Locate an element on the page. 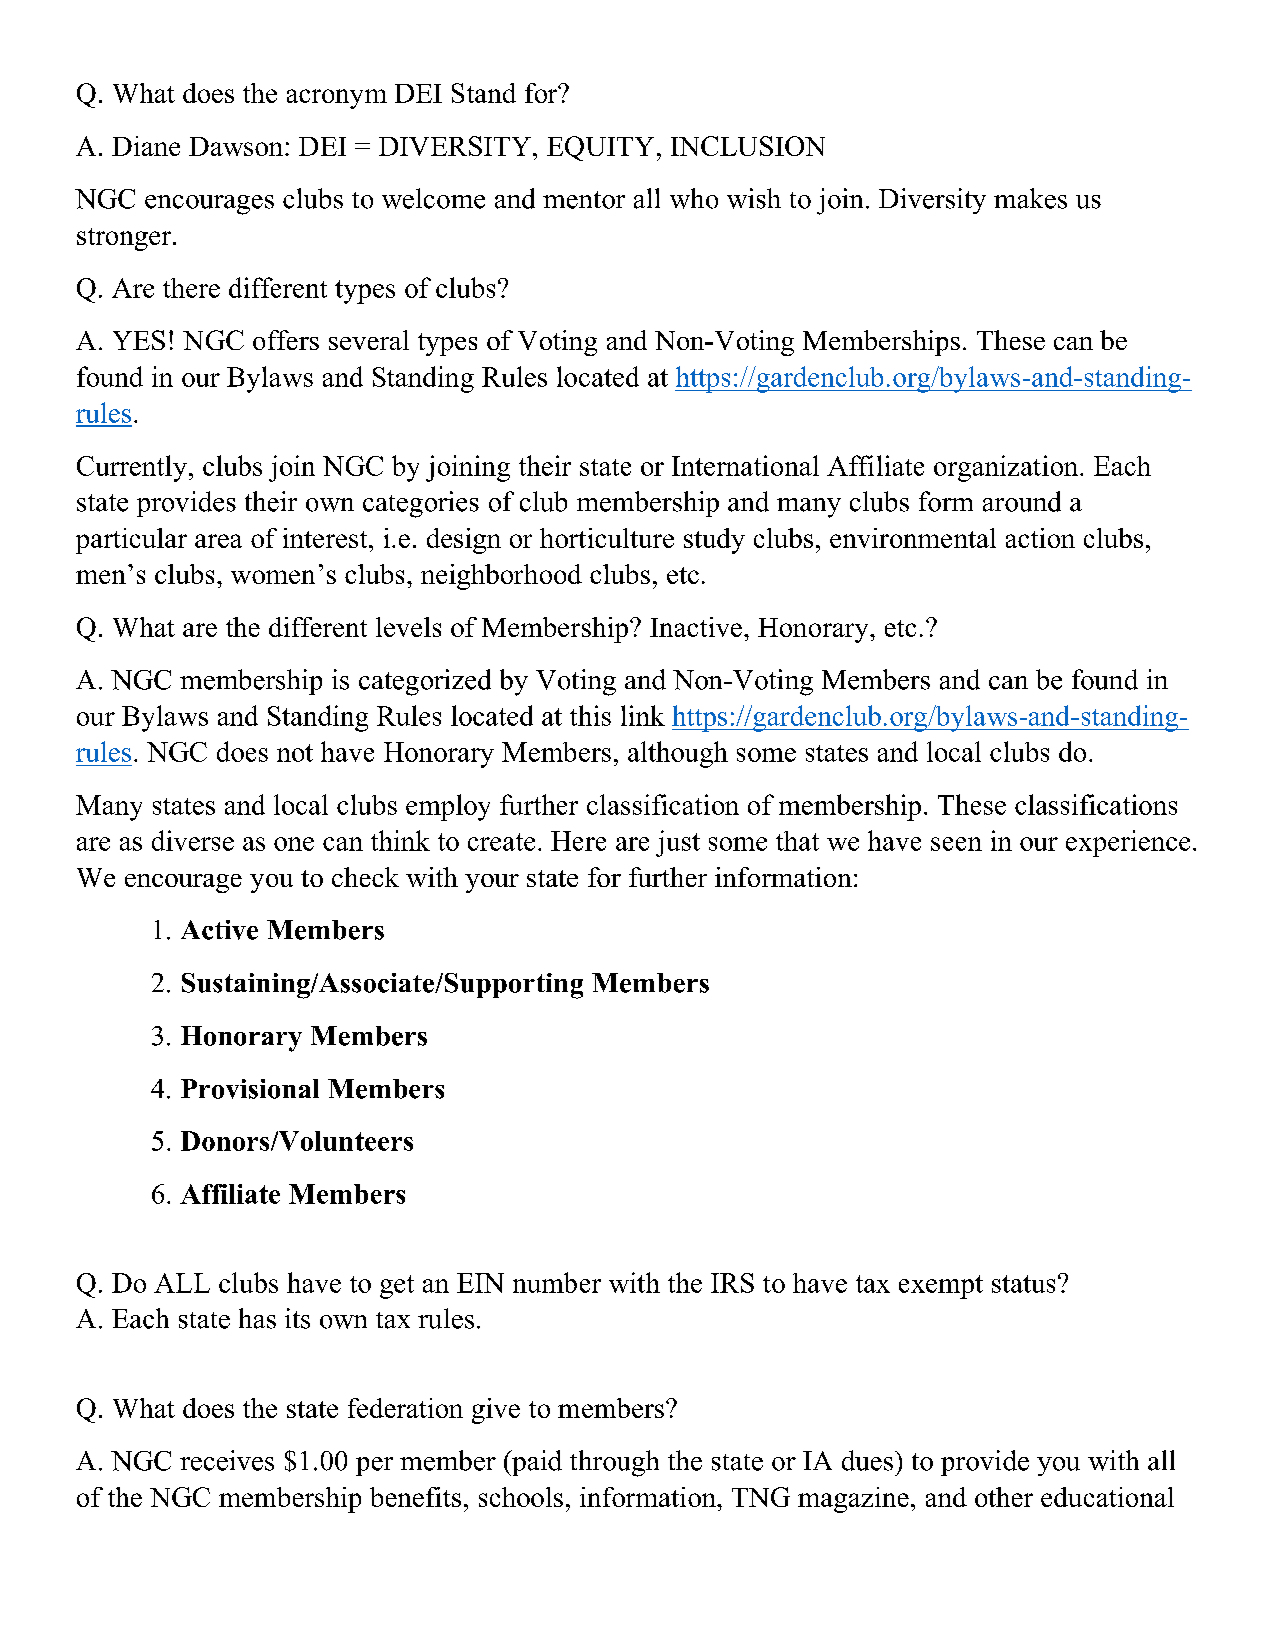 This document has height=1648, width=1273. organization is located at coordinates (1007, 468).
